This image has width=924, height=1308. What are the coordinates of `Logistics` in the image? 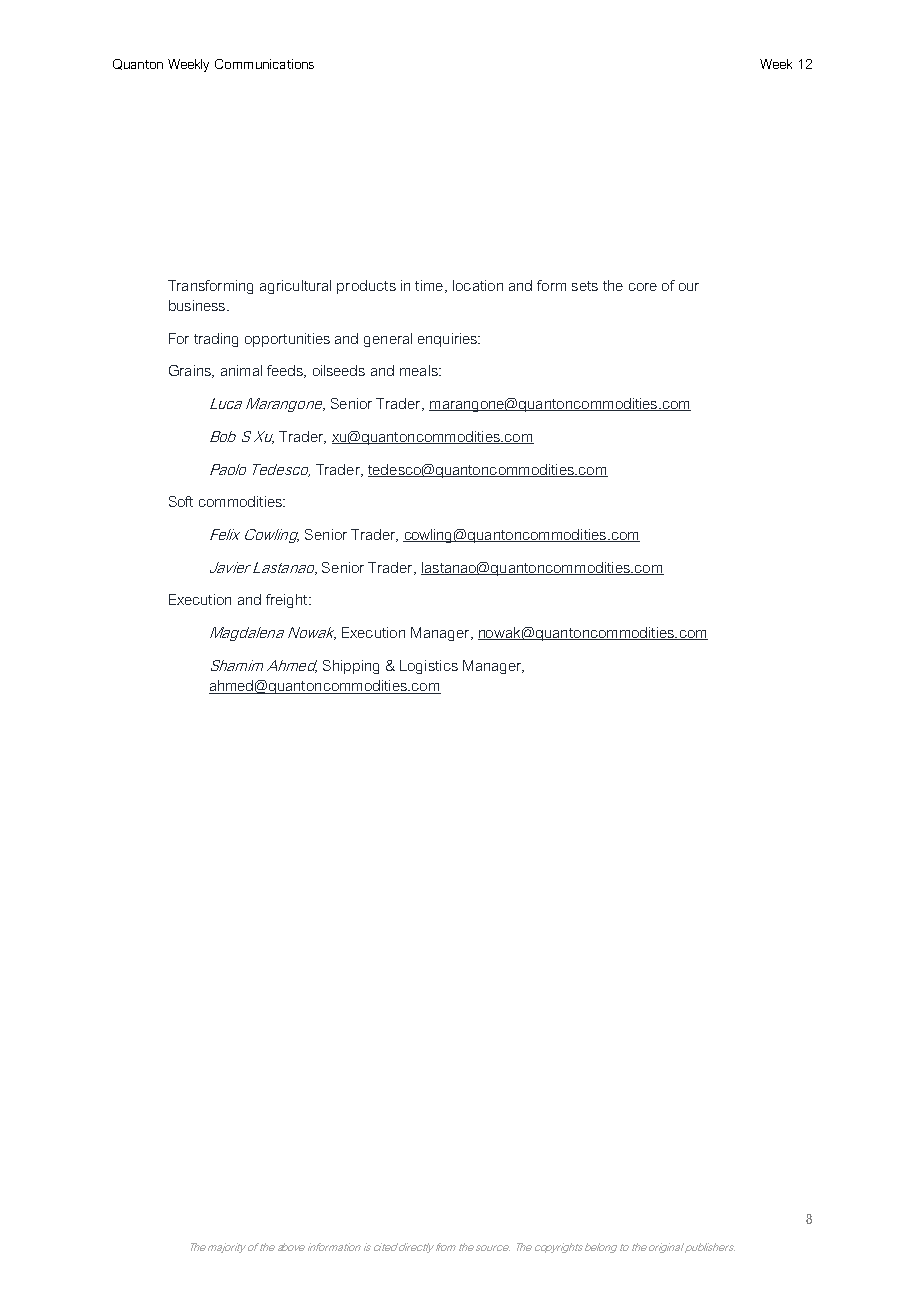 It's located at (429, 667).
